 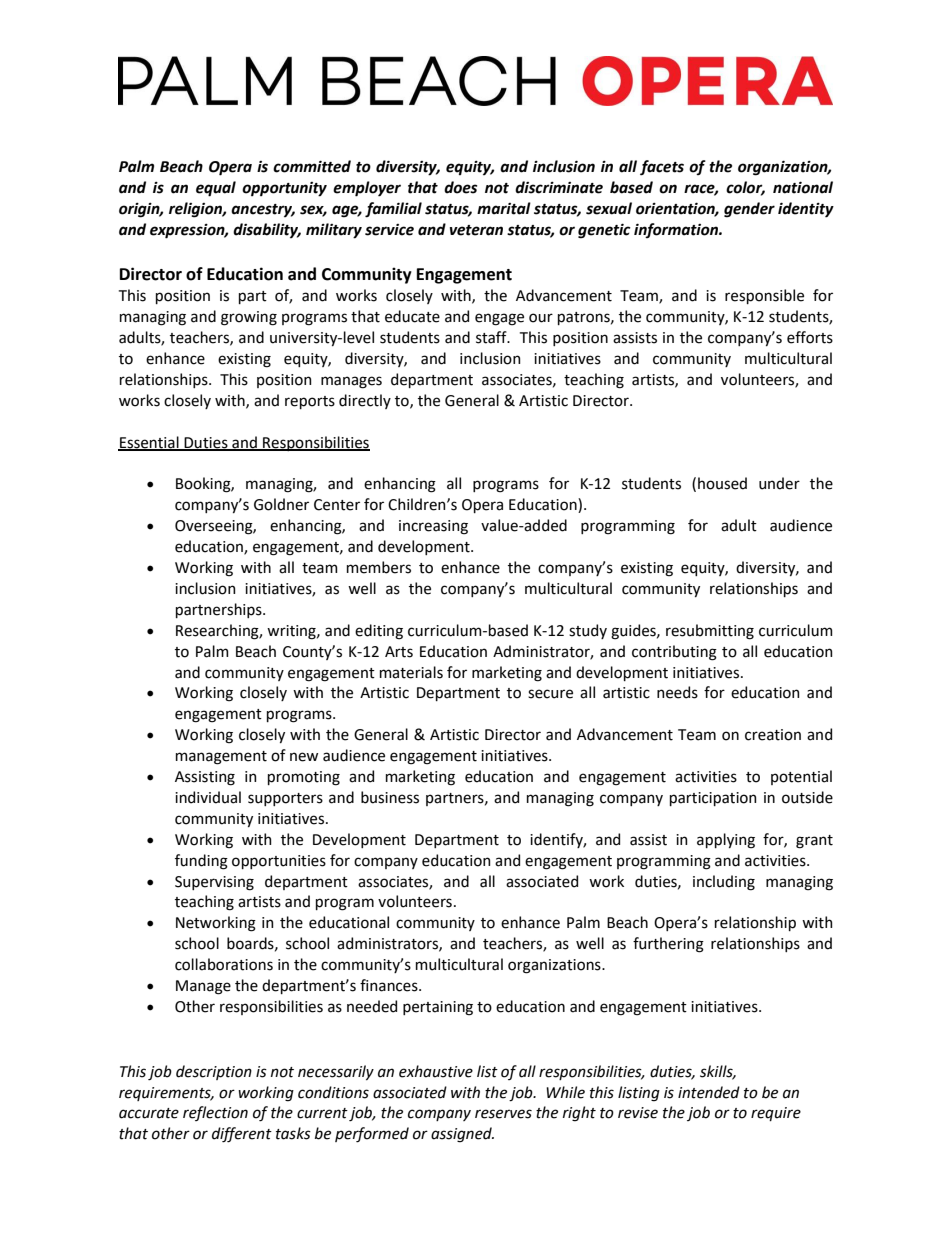 What do you see at coordinates (411, 672) in the document?
I see `materials` at bounding box center [411, 672].
